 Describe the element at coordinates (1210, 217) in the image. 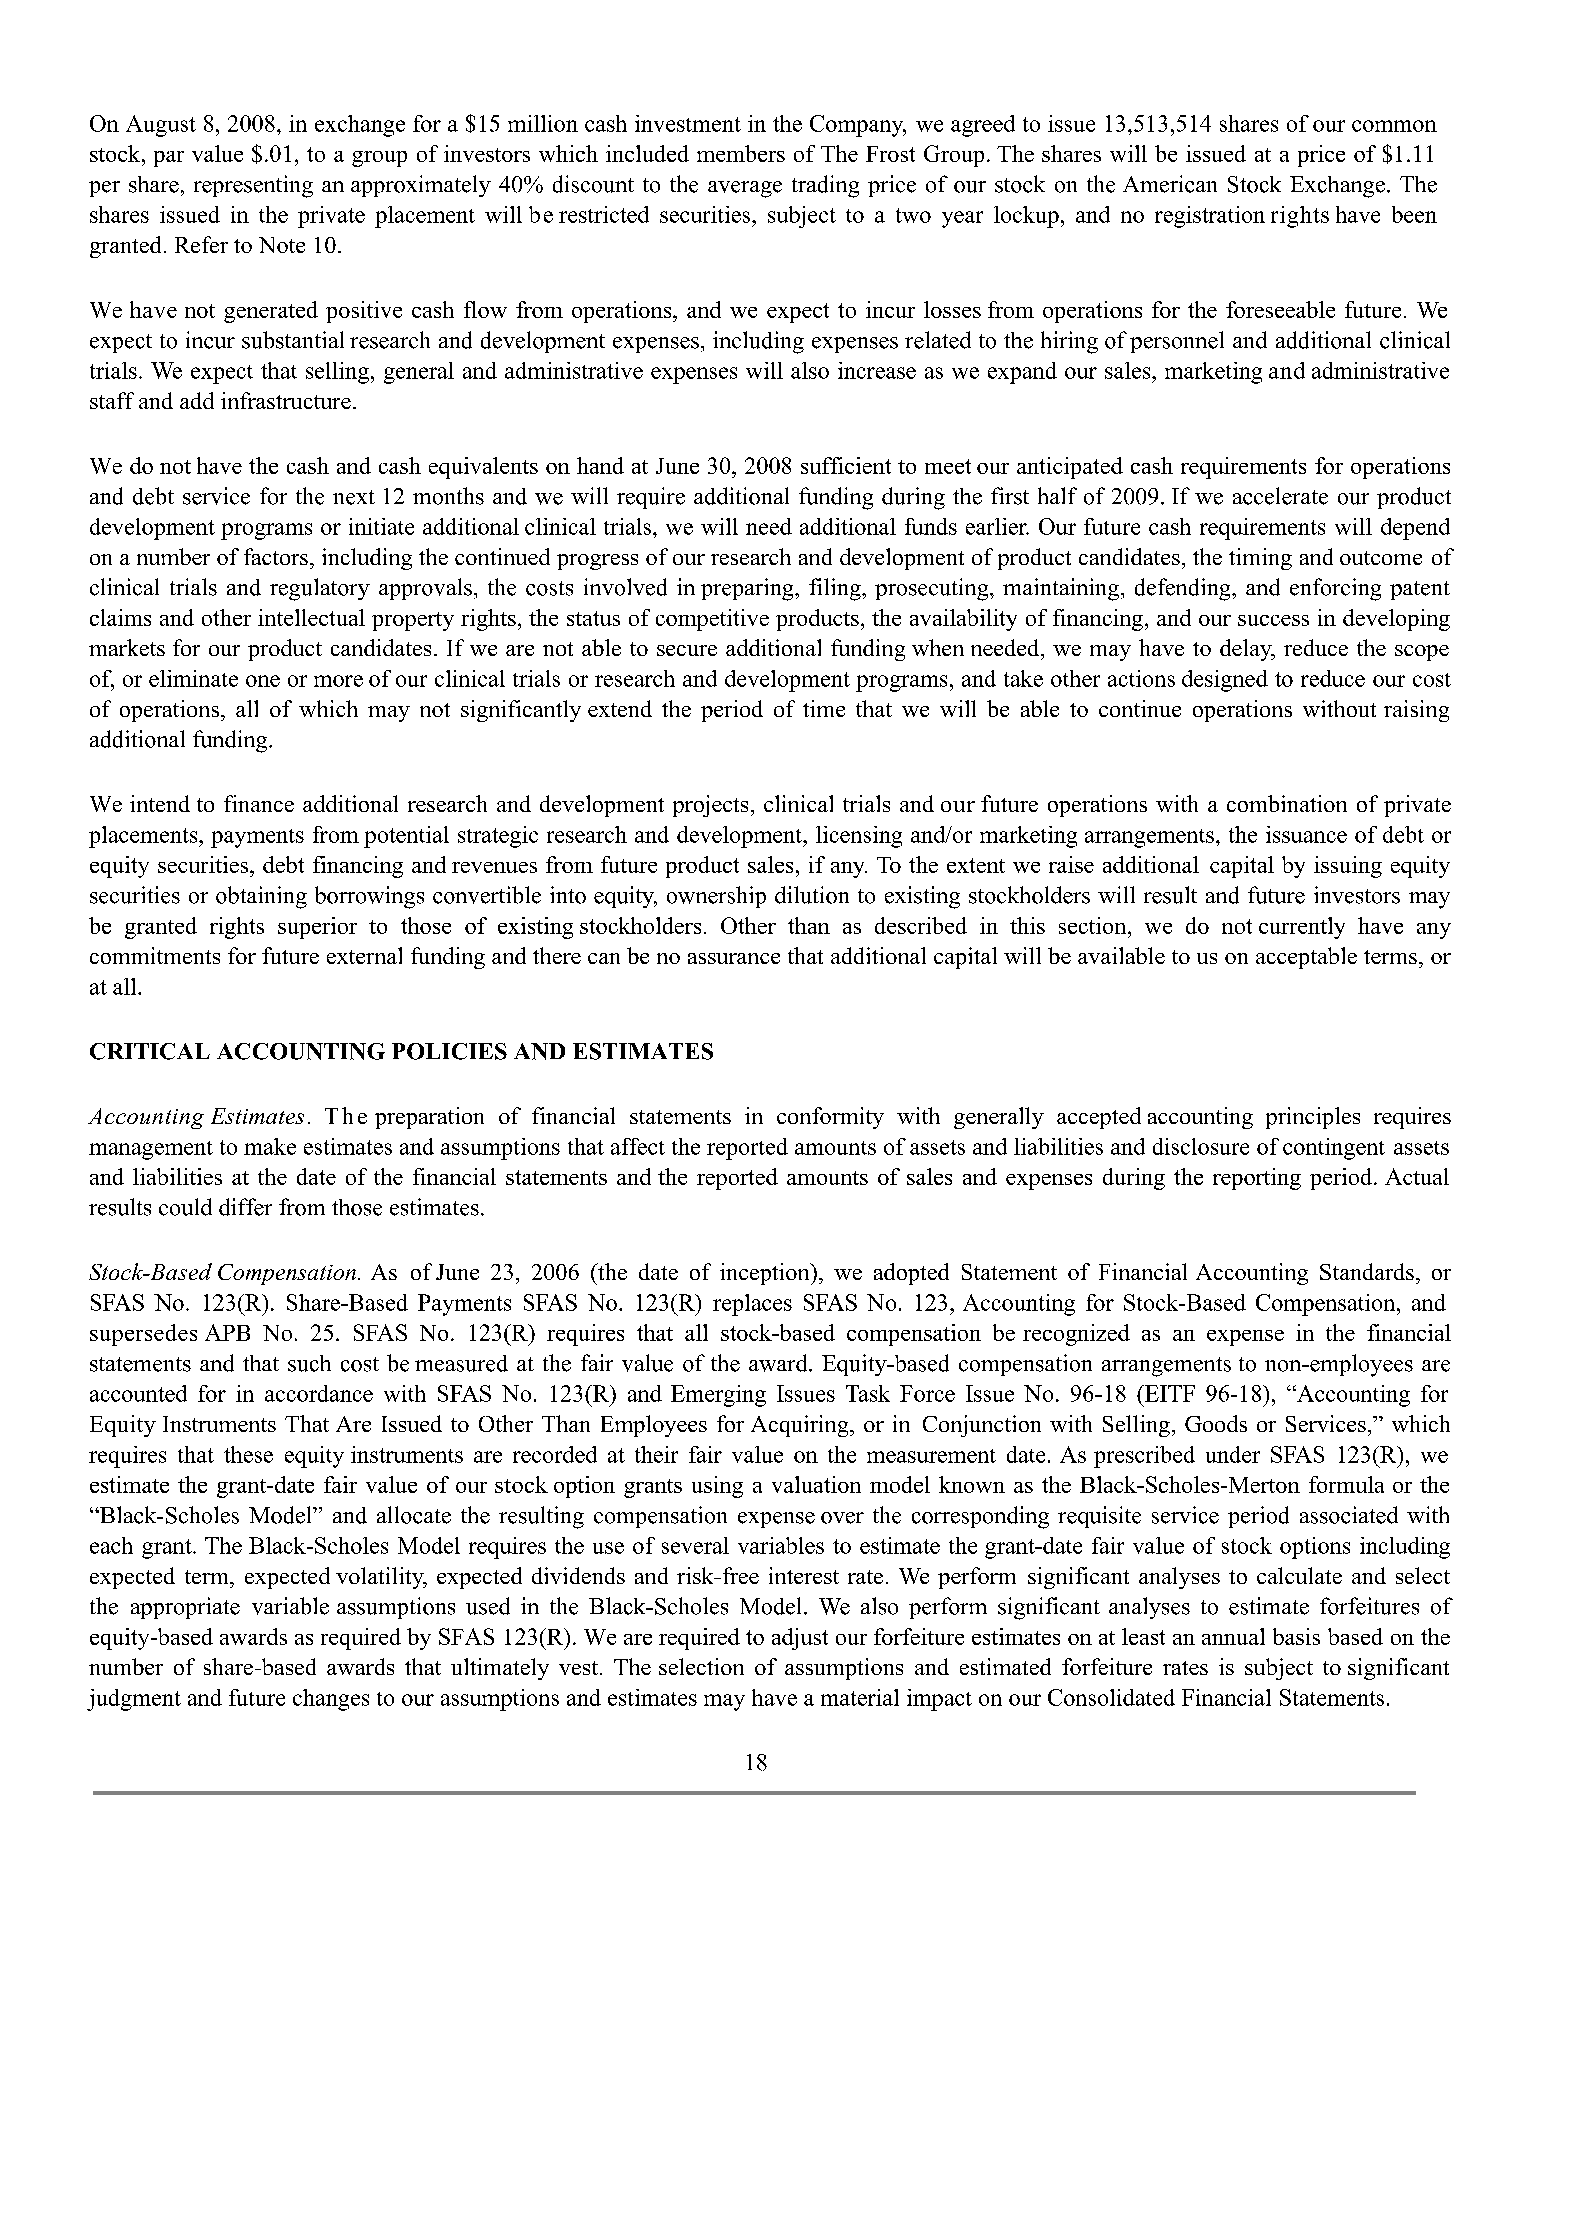

I see `registration` at that location.
